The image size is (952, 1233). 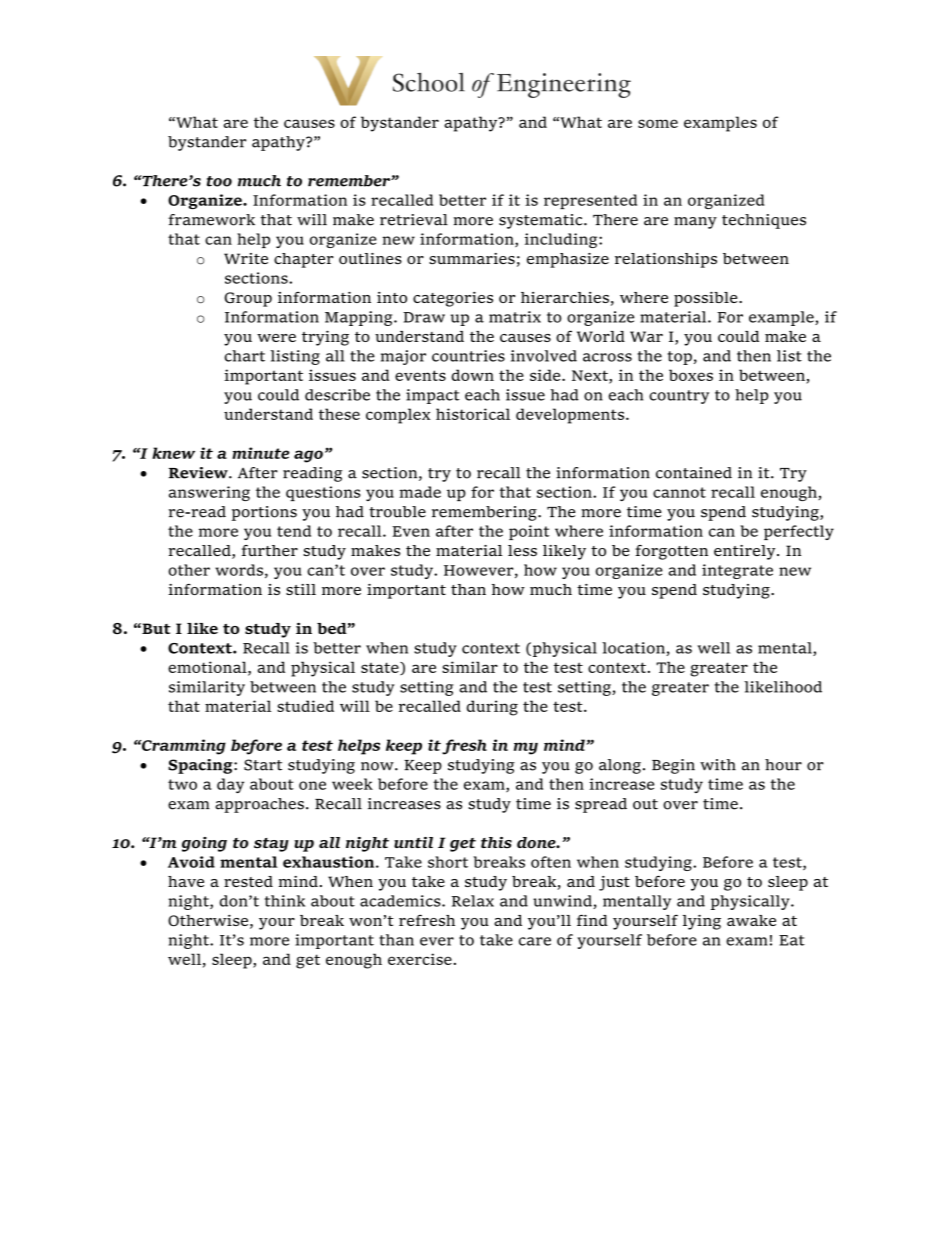 What do you see at coordinates (634, 649) in the page?
I see `location` at bounding box center [634, 649].
